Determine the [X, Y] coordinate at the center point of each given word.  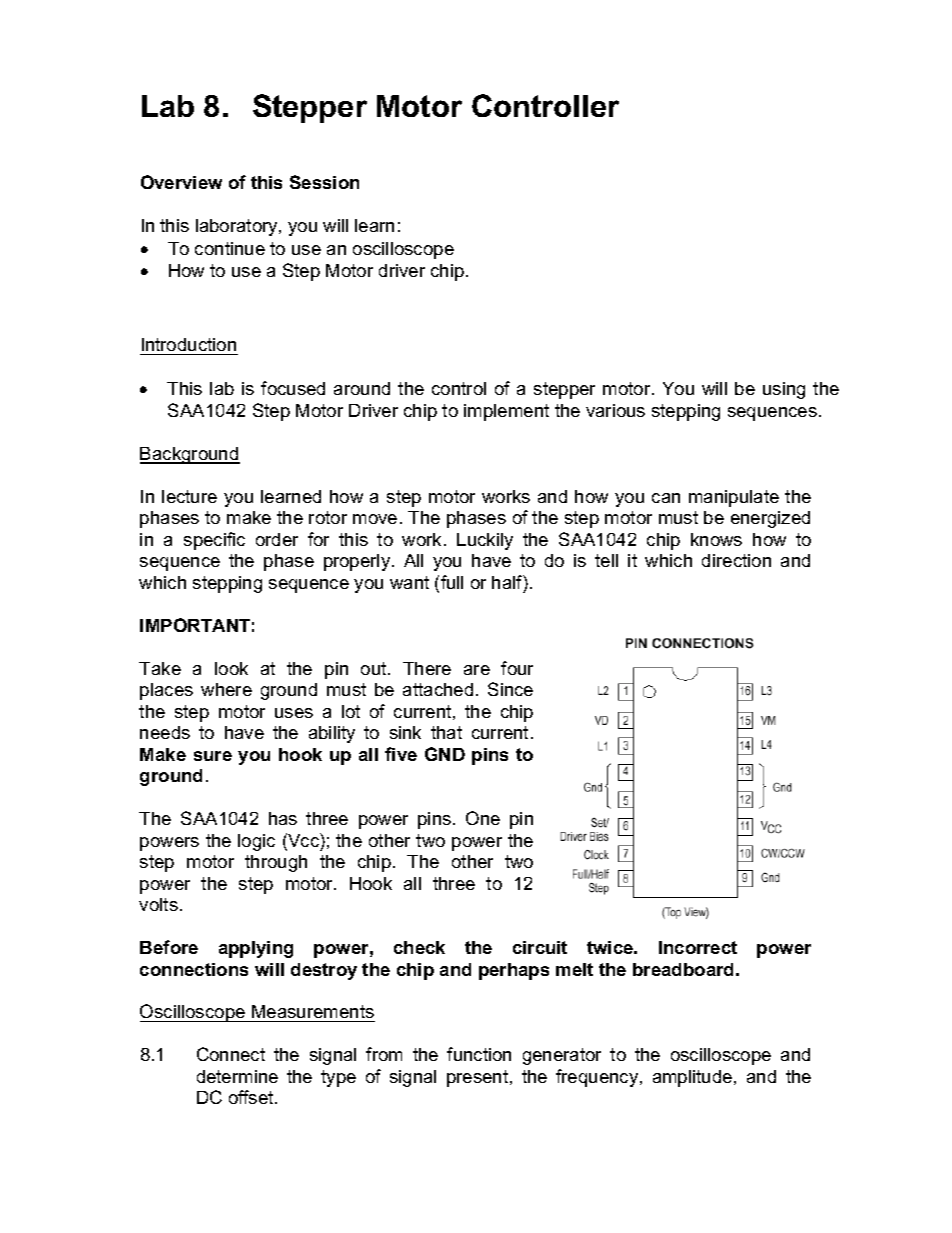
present [479, 1078]
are [477, 670]
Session [324, 182]
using [784, 390]
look [231, 668]
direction [736, 560]
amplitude [694, 1078]
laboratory [238, 227]
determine [237, 1076]
